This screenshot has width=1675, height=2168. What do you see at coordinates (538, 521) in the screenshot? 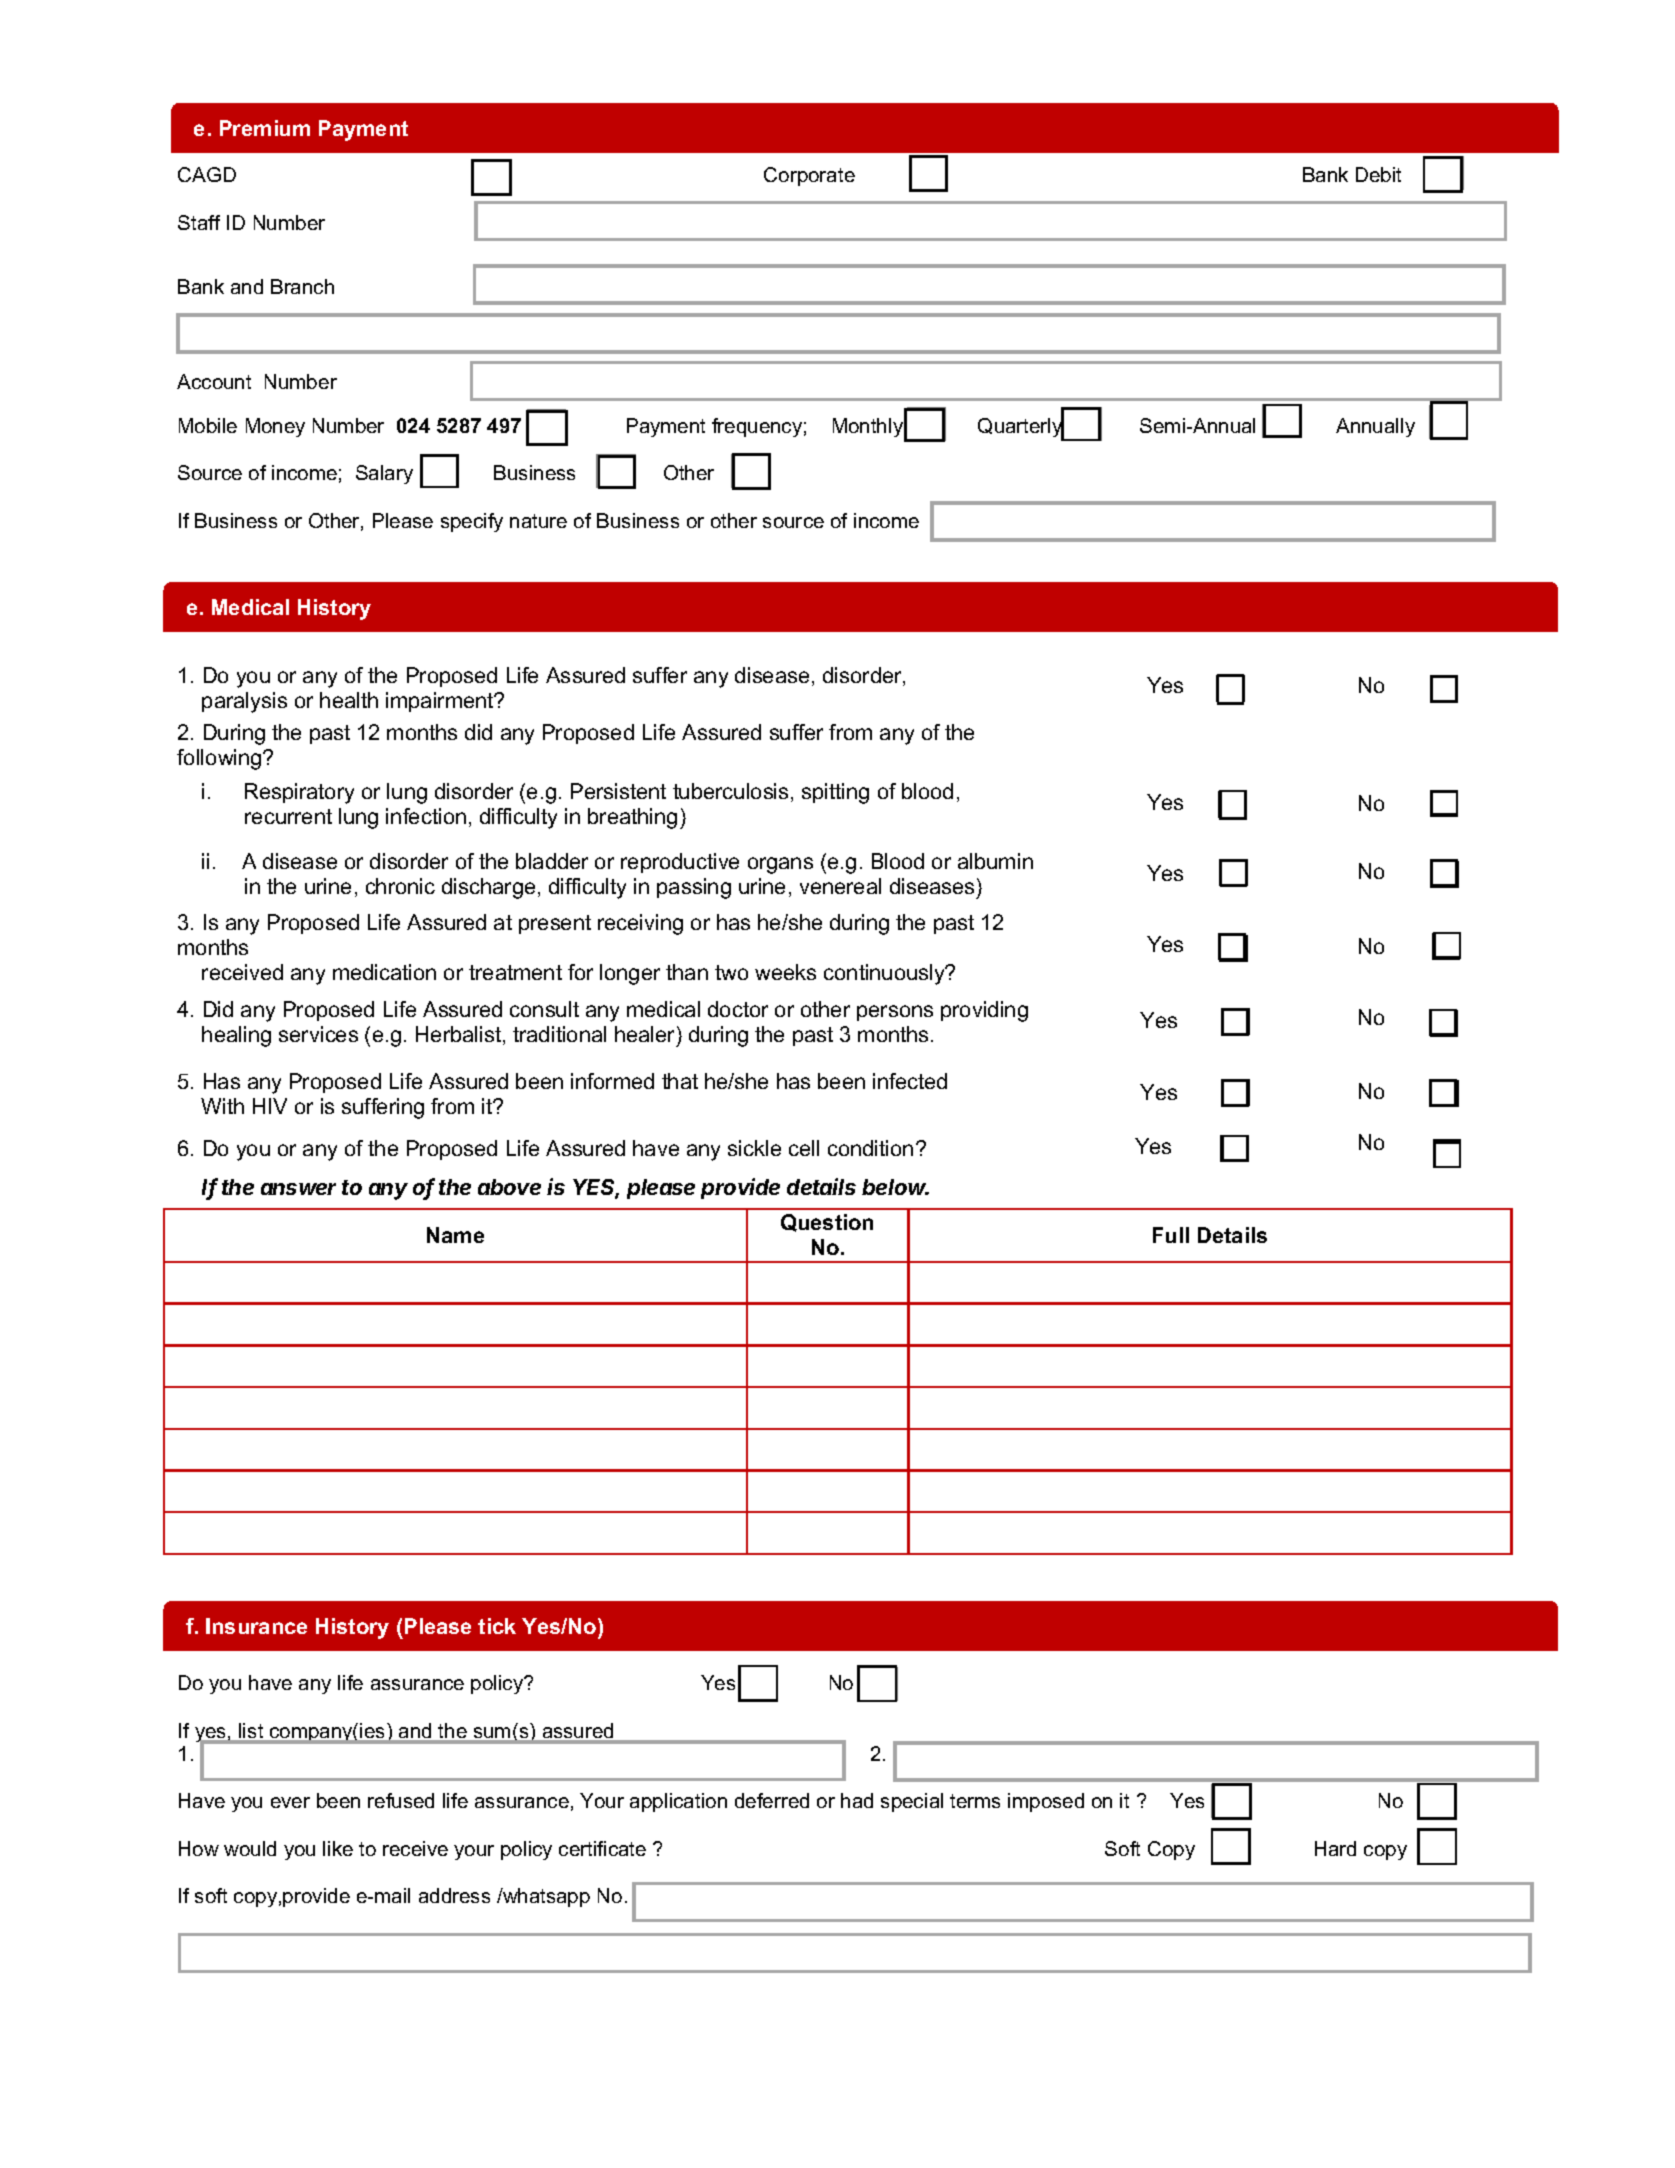
I see `nature` at bounding box center [538, 521].
